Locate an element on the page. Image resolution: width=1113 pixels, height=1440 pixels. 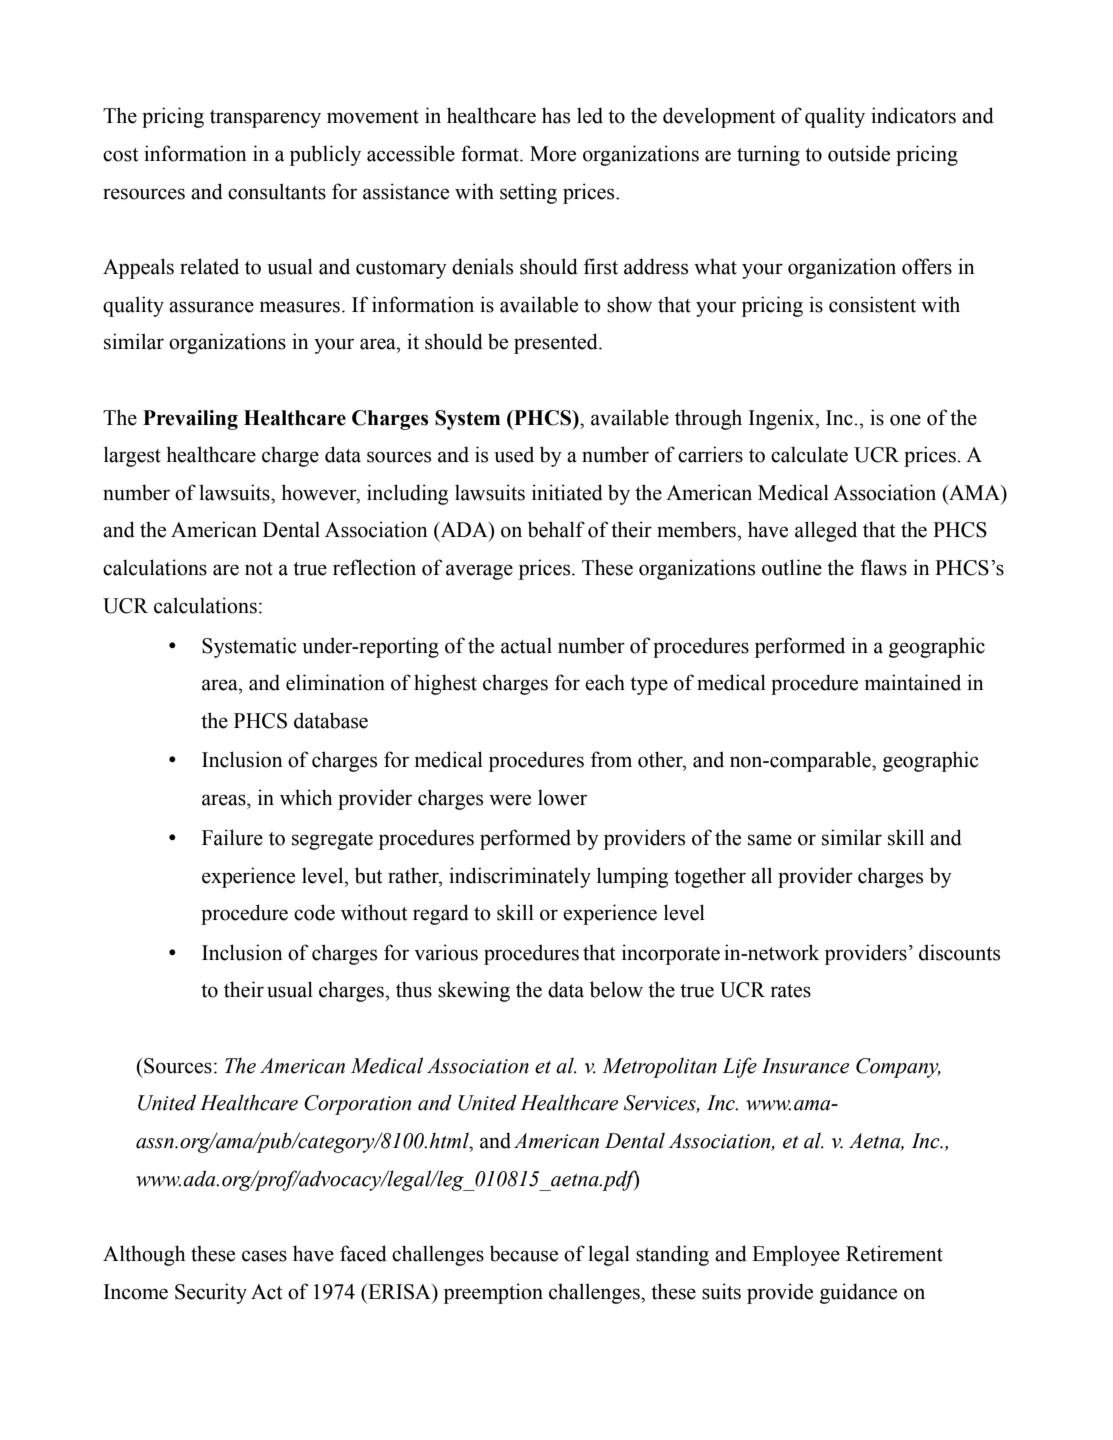
not is located at coordinates (259, 569).
